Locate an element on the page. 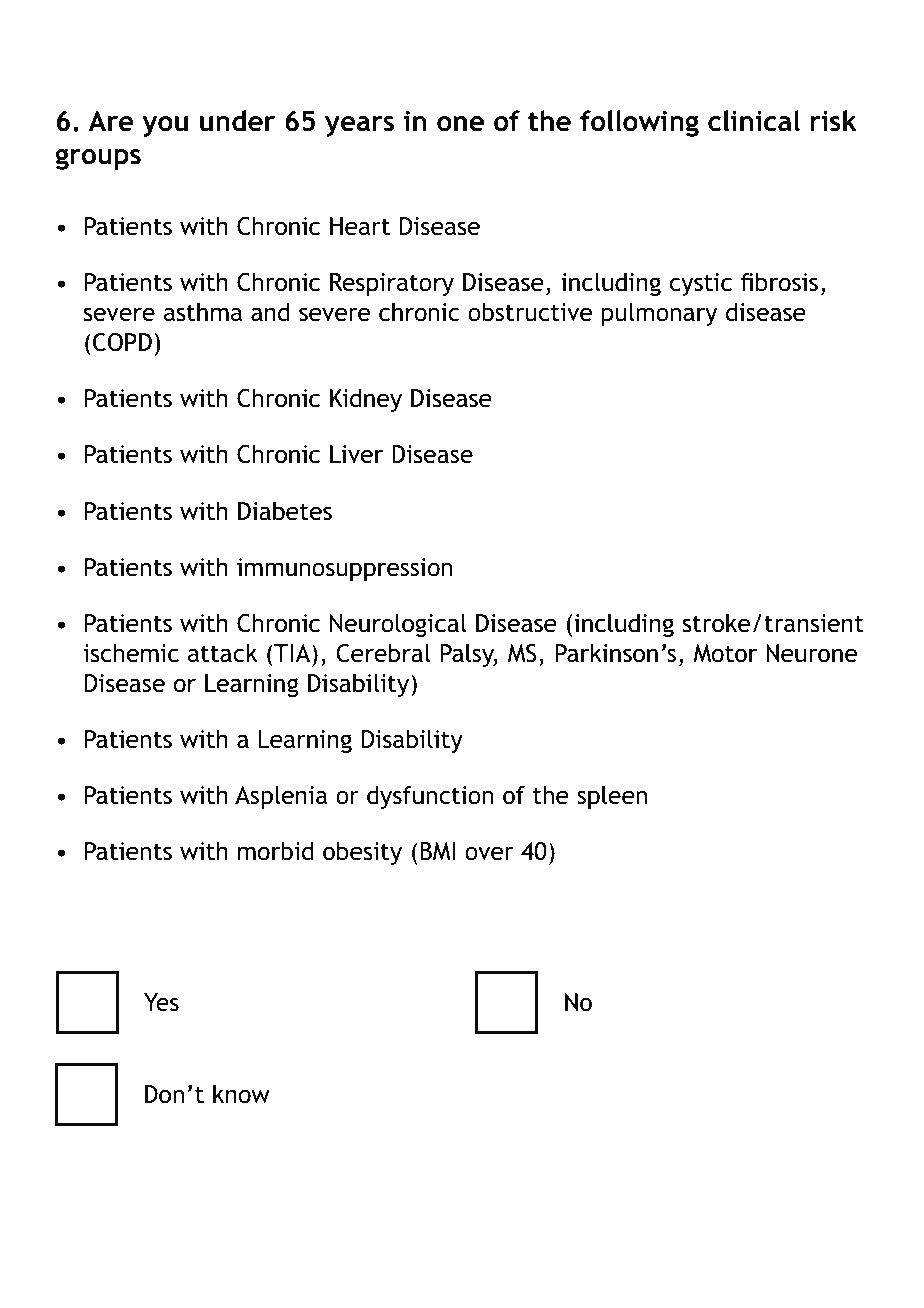  know is located at coordinates (241, 1094).
